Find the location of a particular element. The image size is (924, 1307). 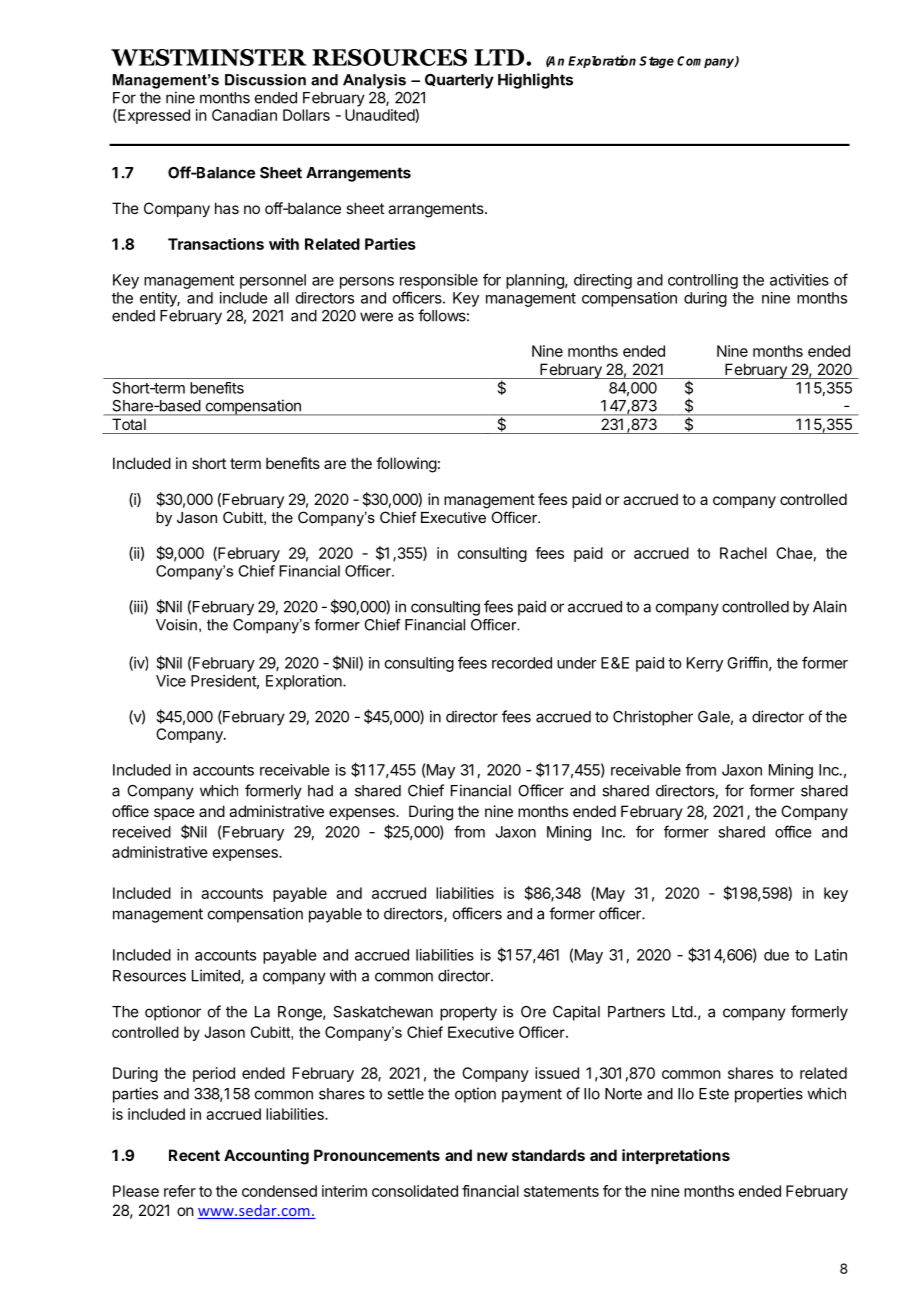

were is located at coordinates (376, 317).
